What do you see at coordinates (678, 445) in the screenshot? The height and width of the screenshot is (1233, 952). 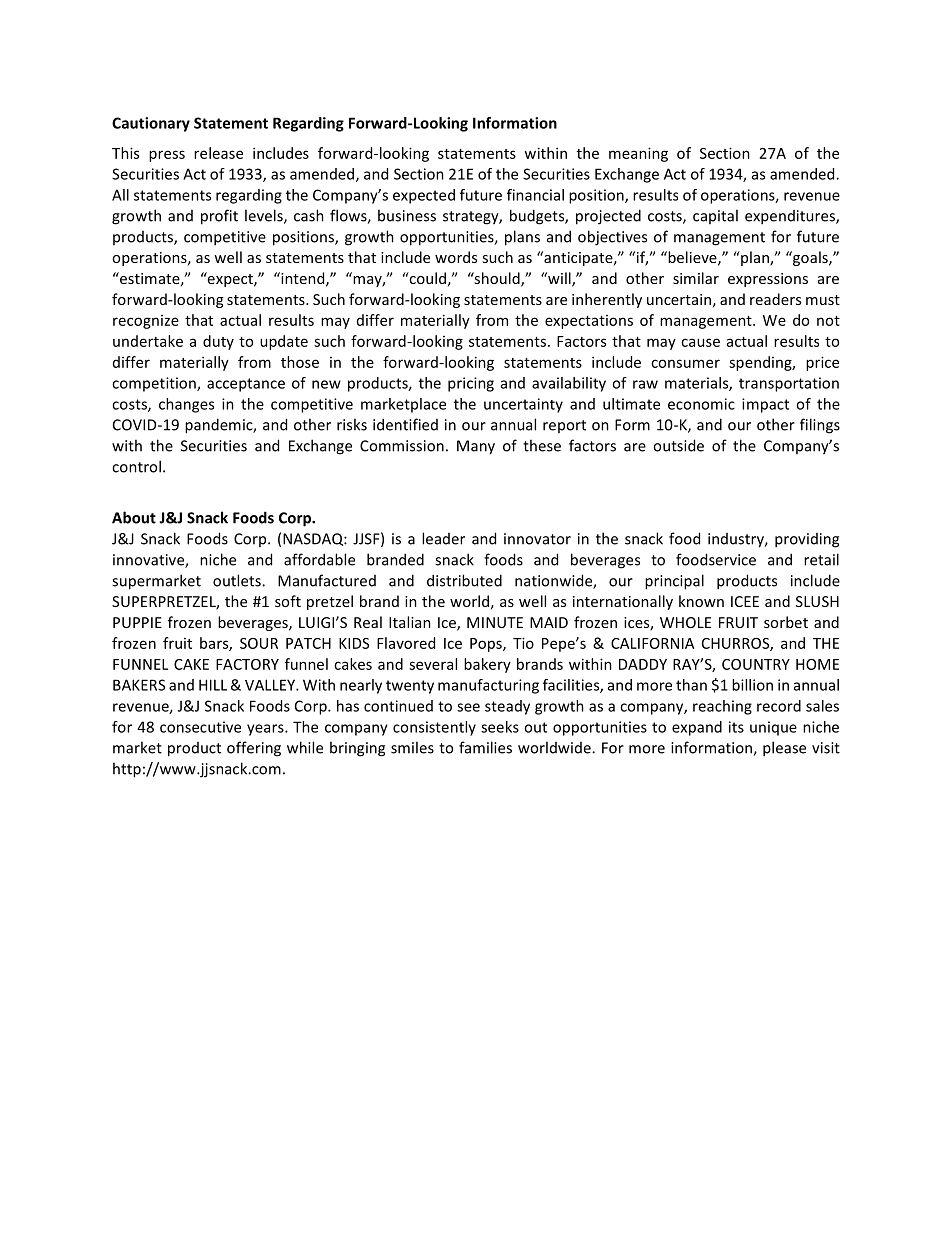 I see `outside` at bounding box center [678, 445].
